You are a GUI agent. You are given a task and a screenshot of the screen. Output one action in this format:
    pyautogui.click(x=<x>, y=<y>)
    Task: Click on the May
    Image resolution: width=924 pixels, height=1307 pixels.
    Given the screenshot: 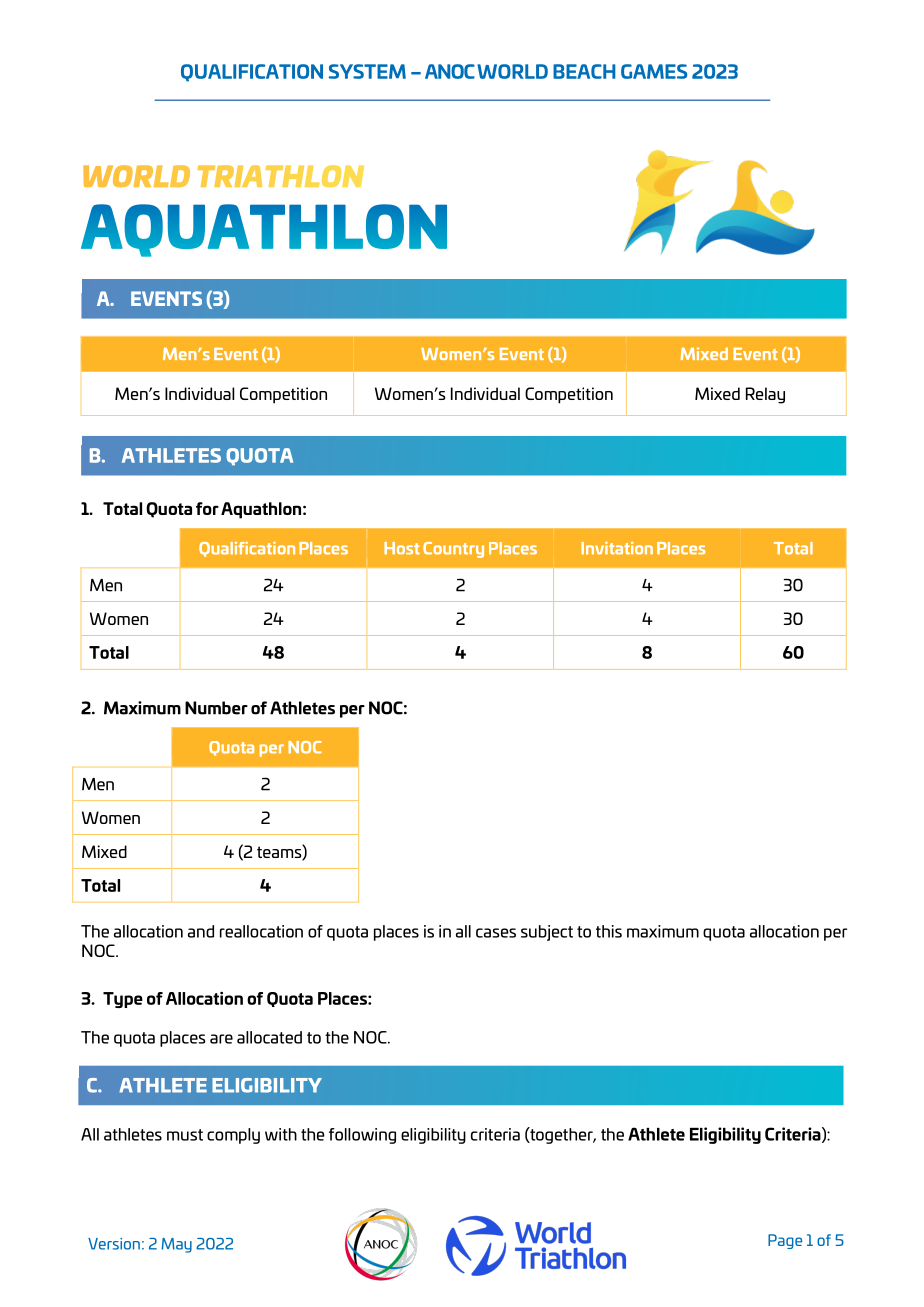 What is the action you would take?
    pyautogui.click(x=176, y=1245)
